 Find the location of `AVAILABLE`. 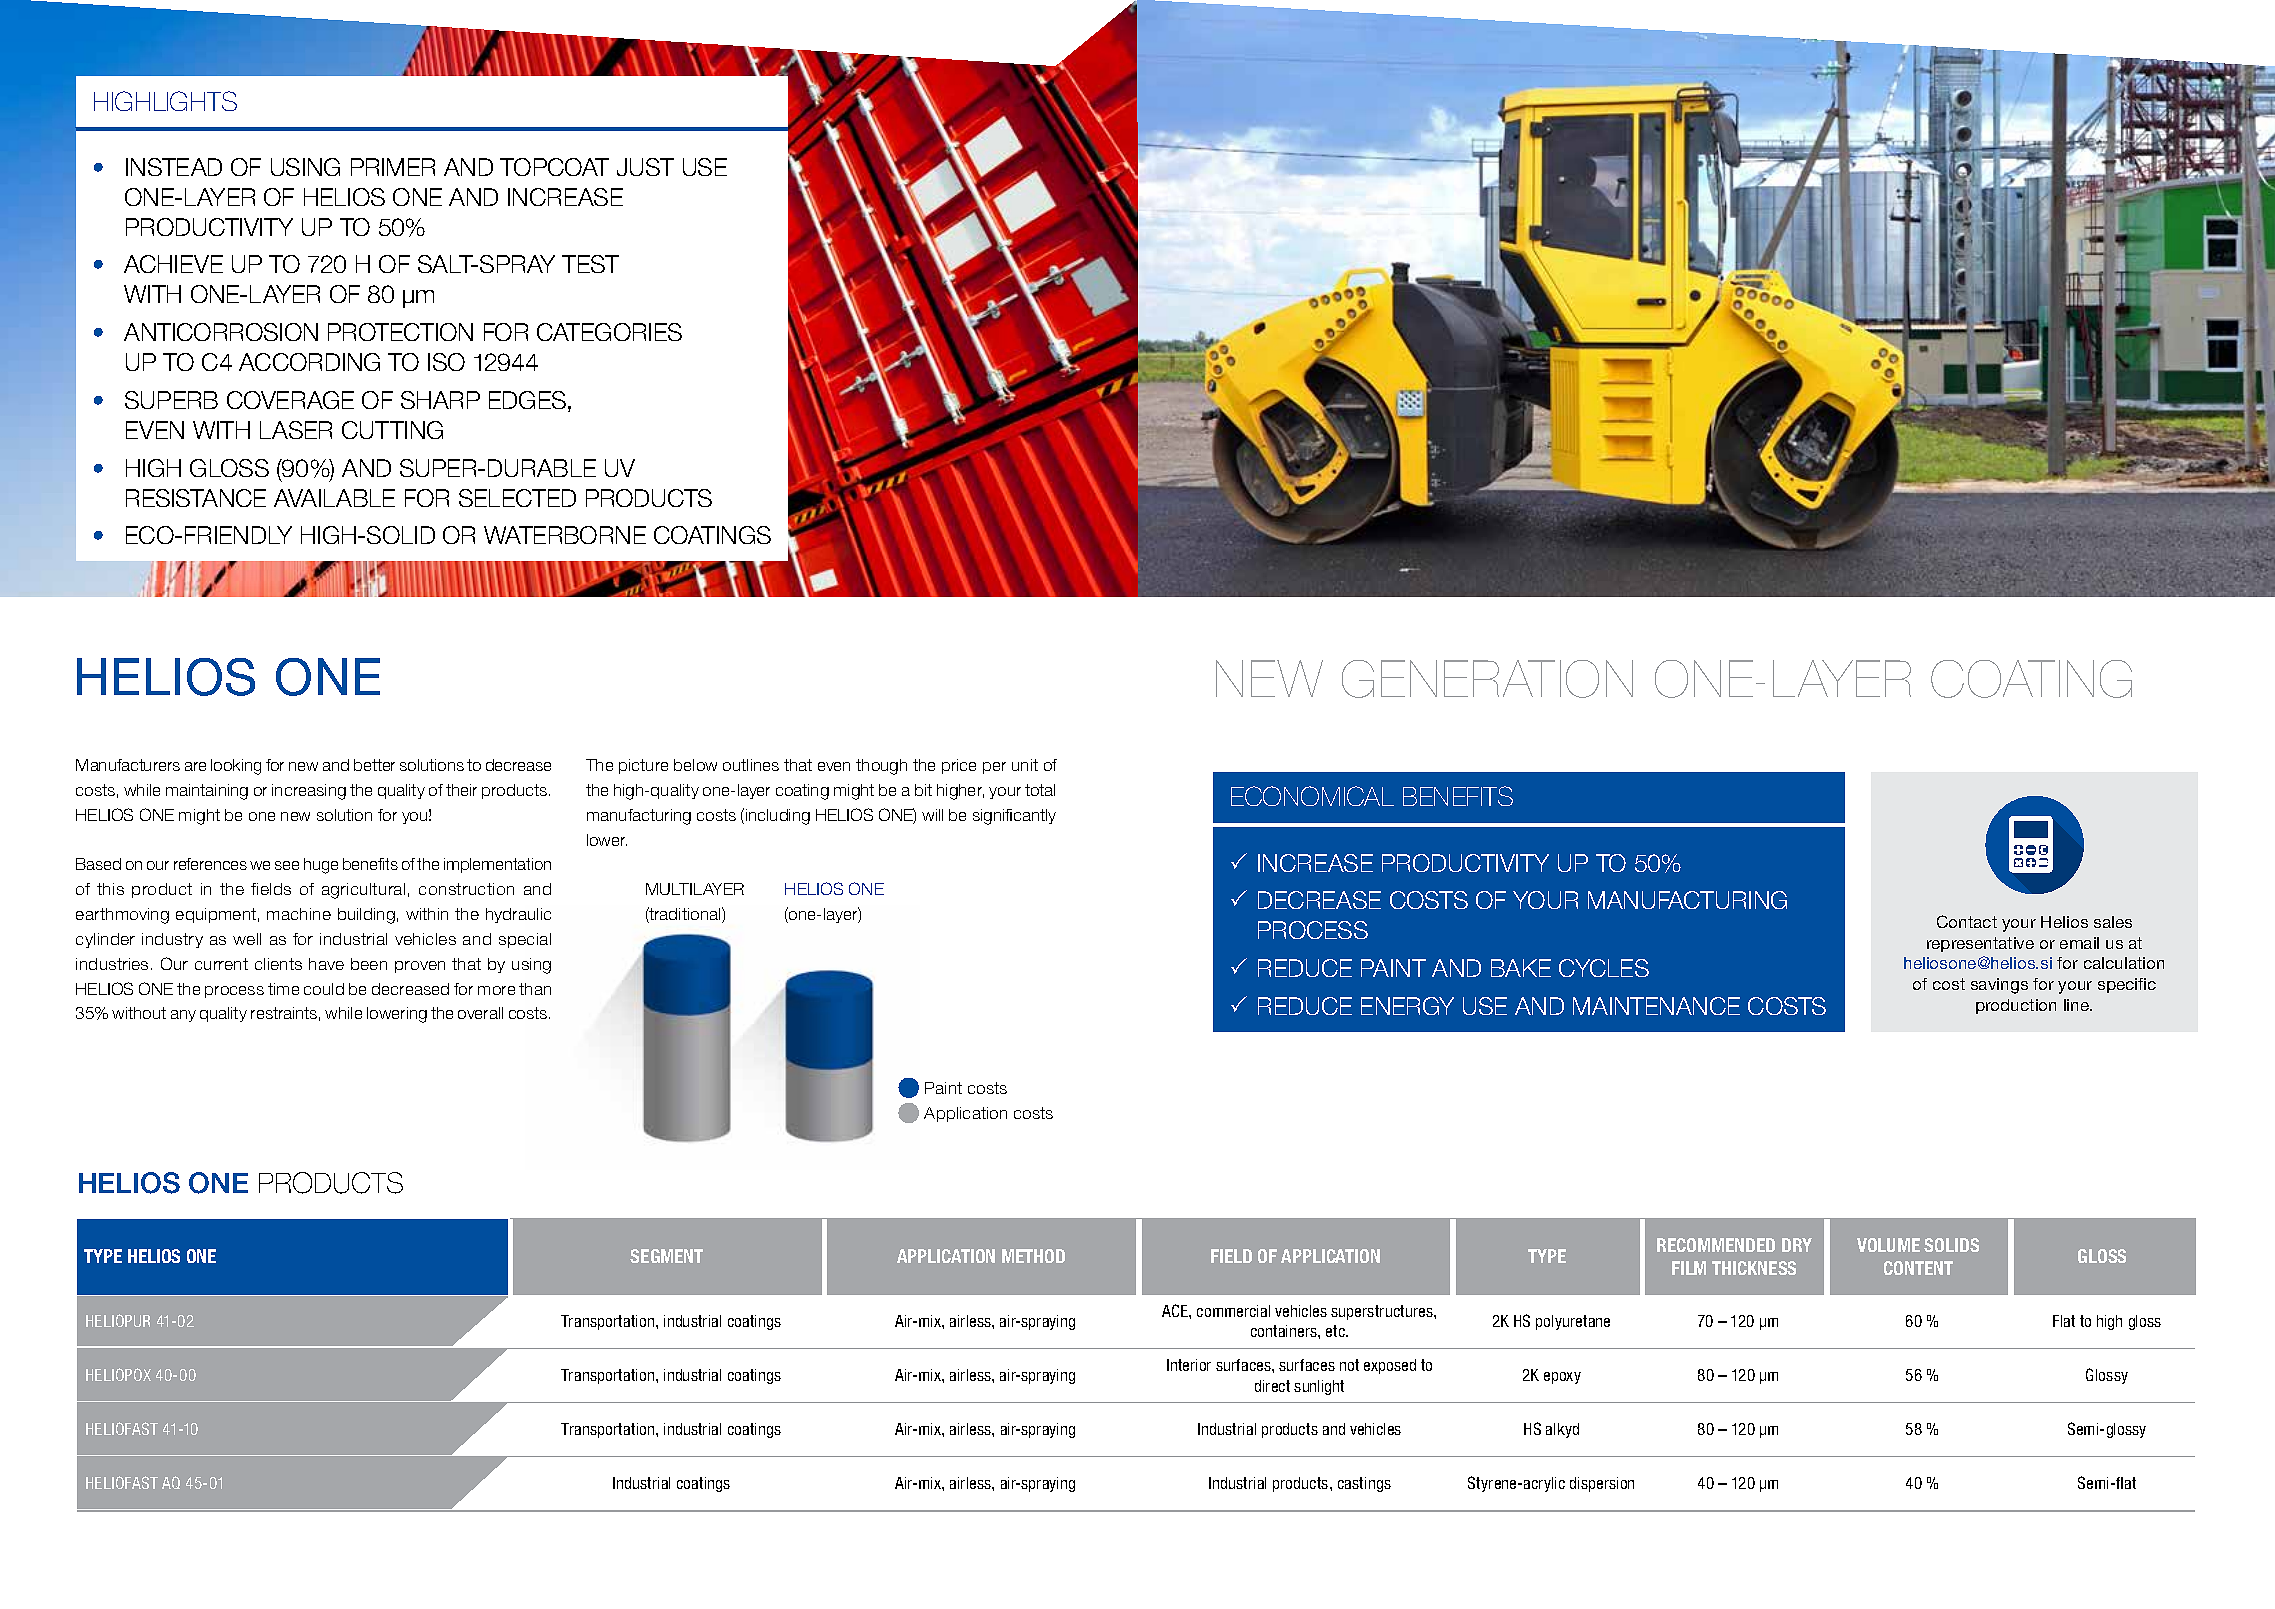

AVAILABLE is located at coordinates (334, 498).
